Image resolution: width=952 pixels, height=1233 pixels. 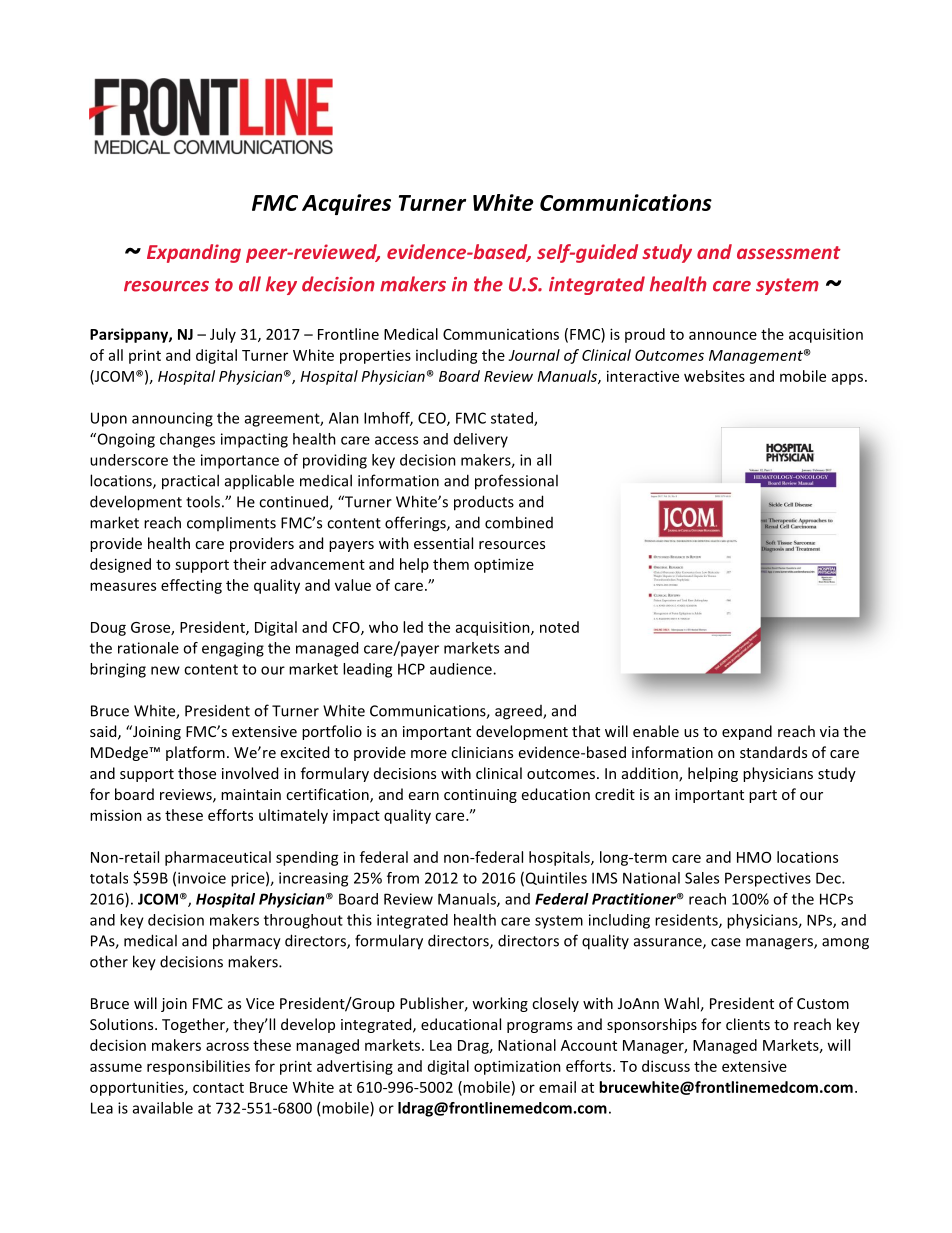 What do you see at coordinates (789, 252) in the screenshot?
I see `assessment` at bounding box center [789, 252].
